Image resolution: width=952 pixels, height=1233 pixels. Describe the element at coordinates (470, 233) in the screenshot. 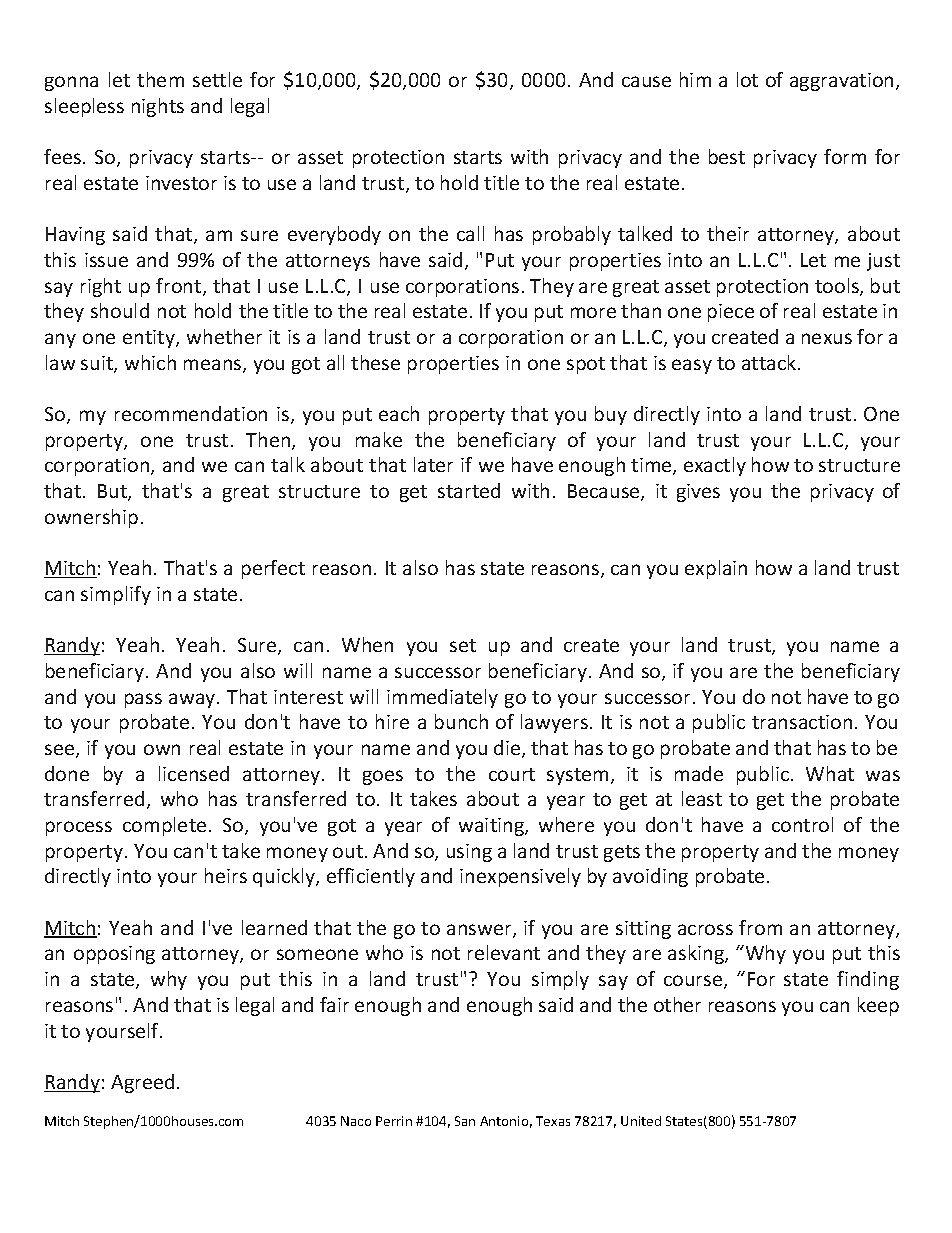

I see `call` at that location.
